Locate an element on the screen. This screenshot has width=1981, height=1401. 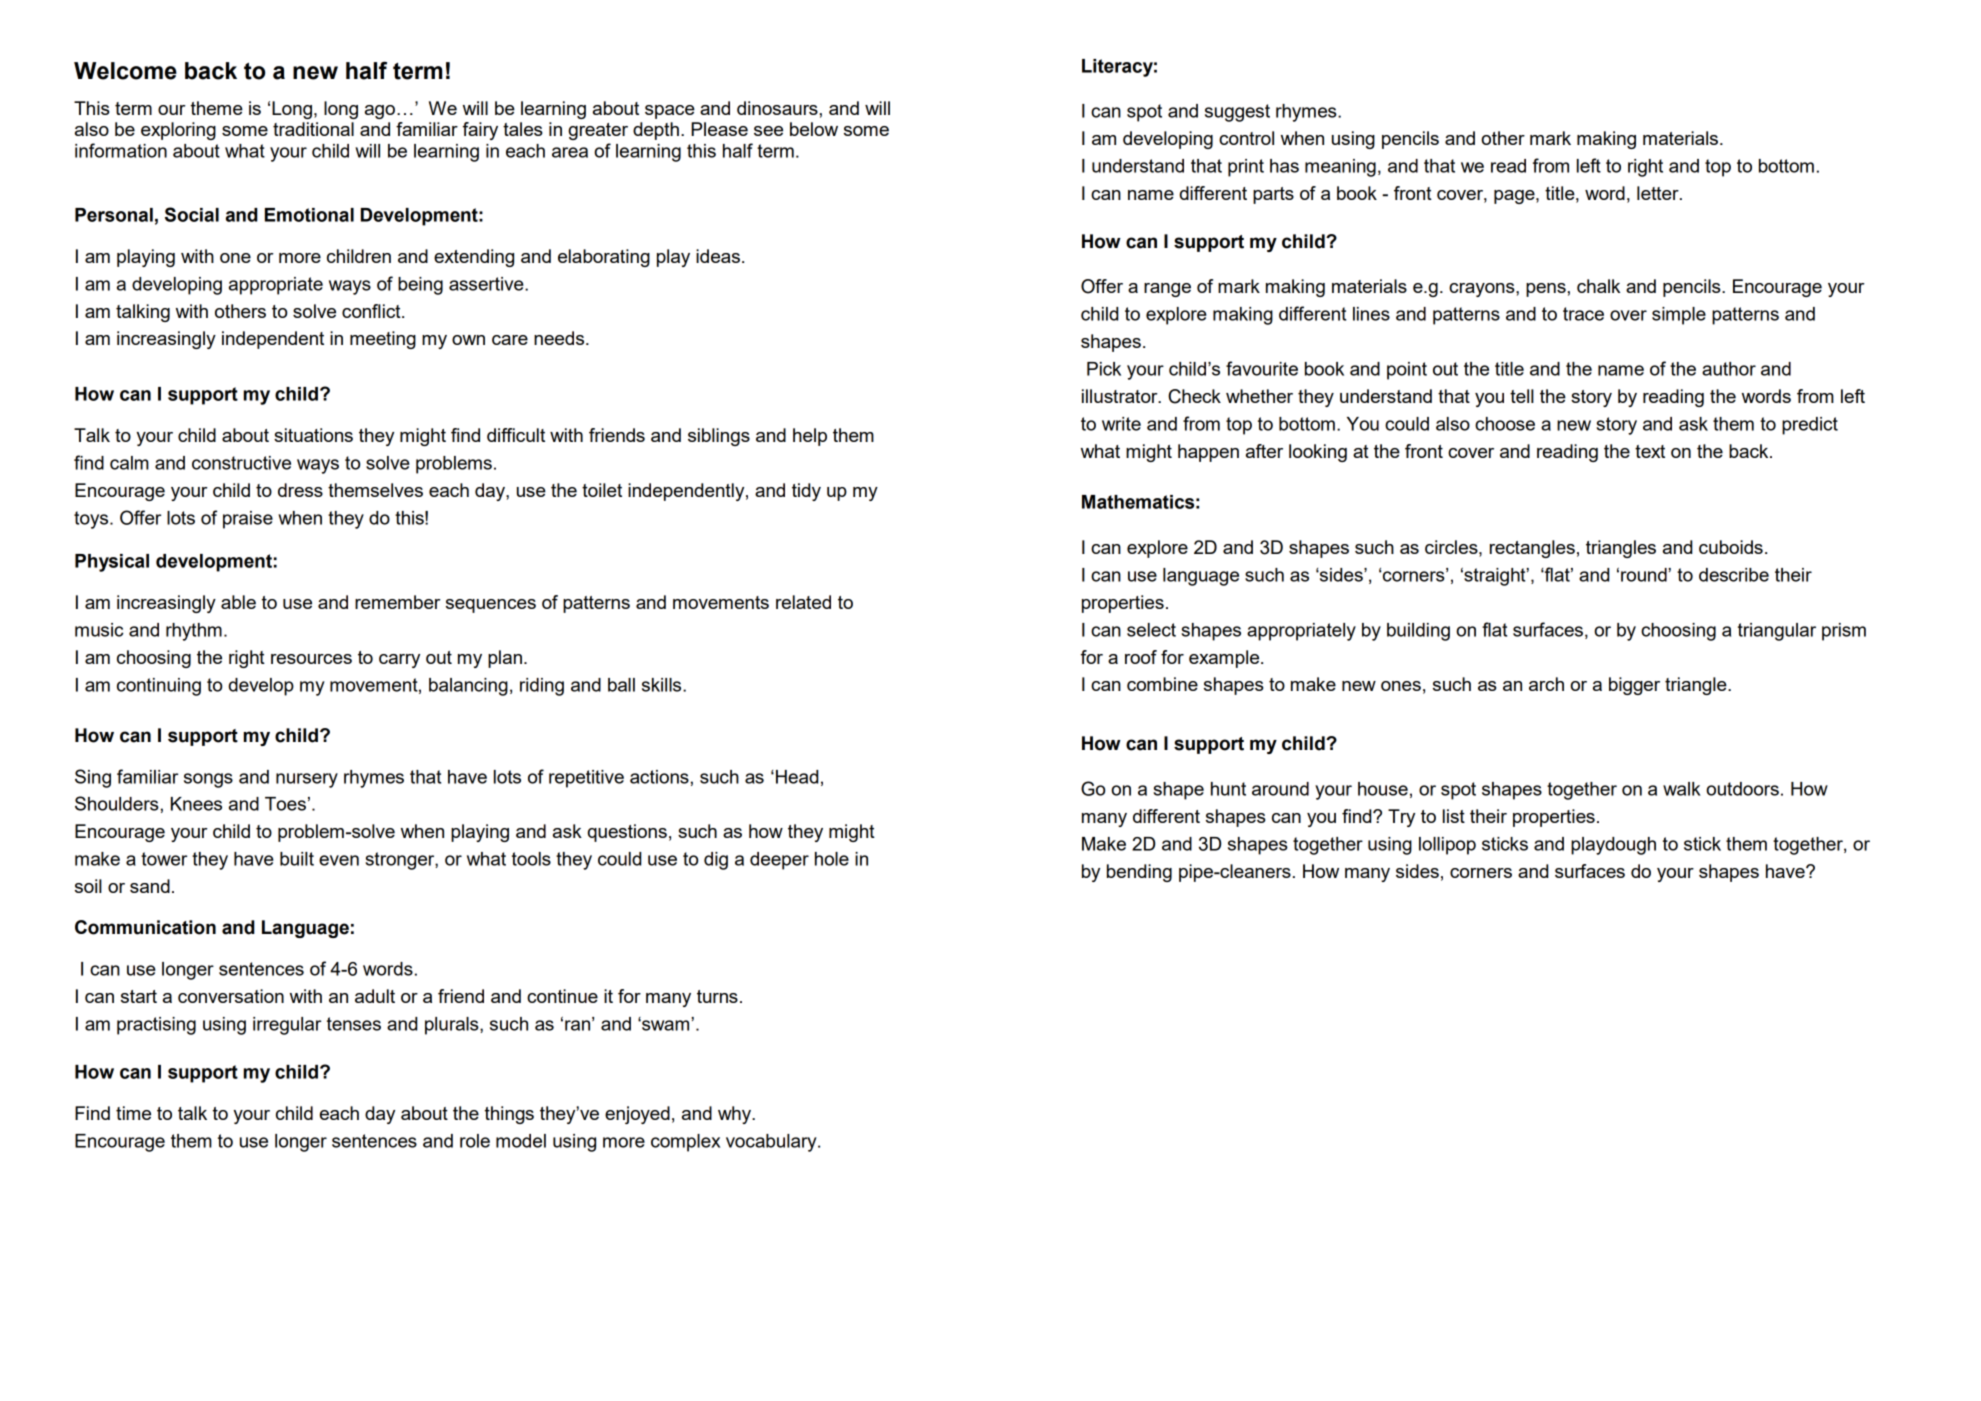
trace is located at coordinates (1583, 314).
